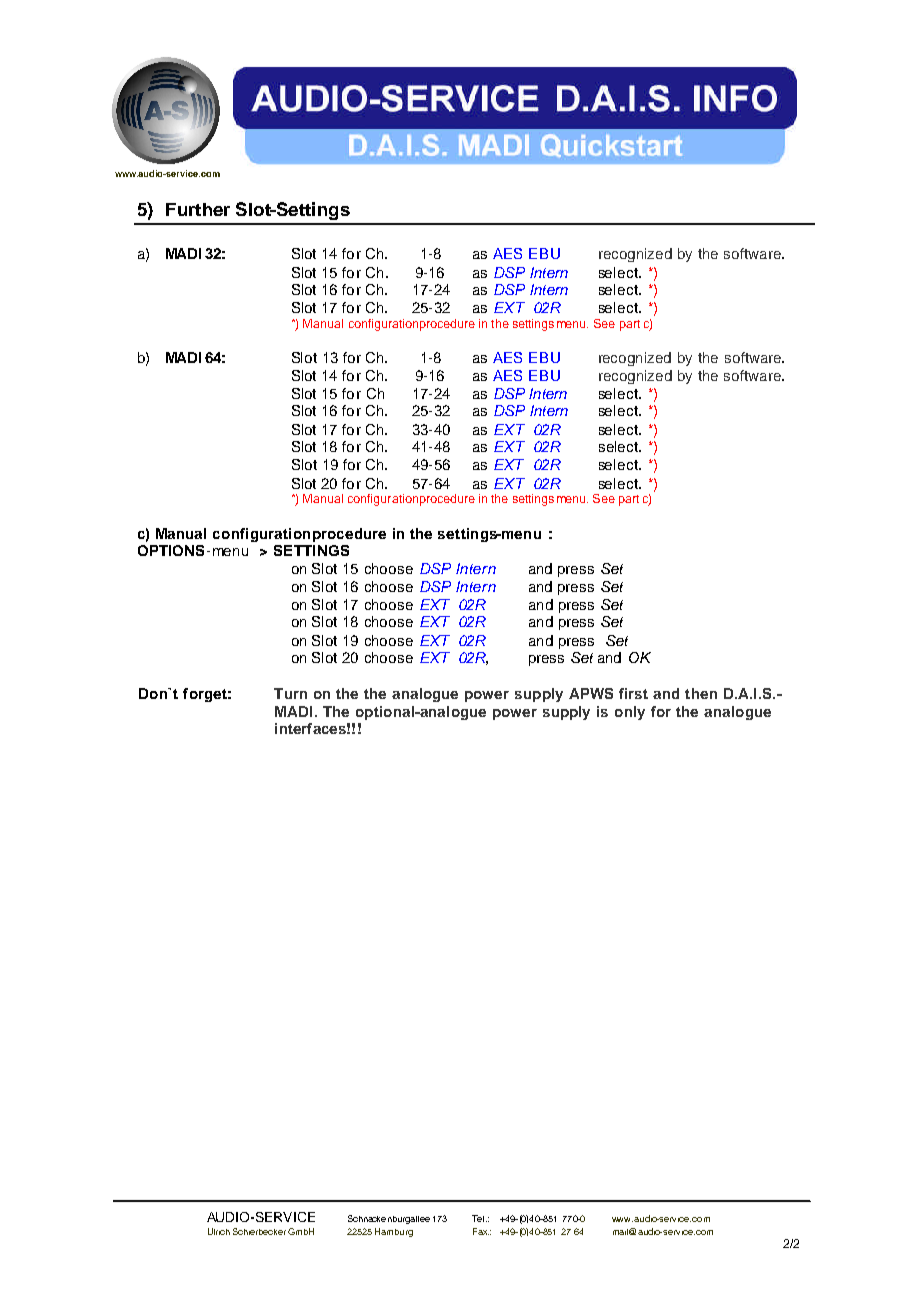 This screenshot has width=924, height=1307. Describe the element at coordinates (219, 1231) in the screenshot. I see `Ulrich` at that location.
